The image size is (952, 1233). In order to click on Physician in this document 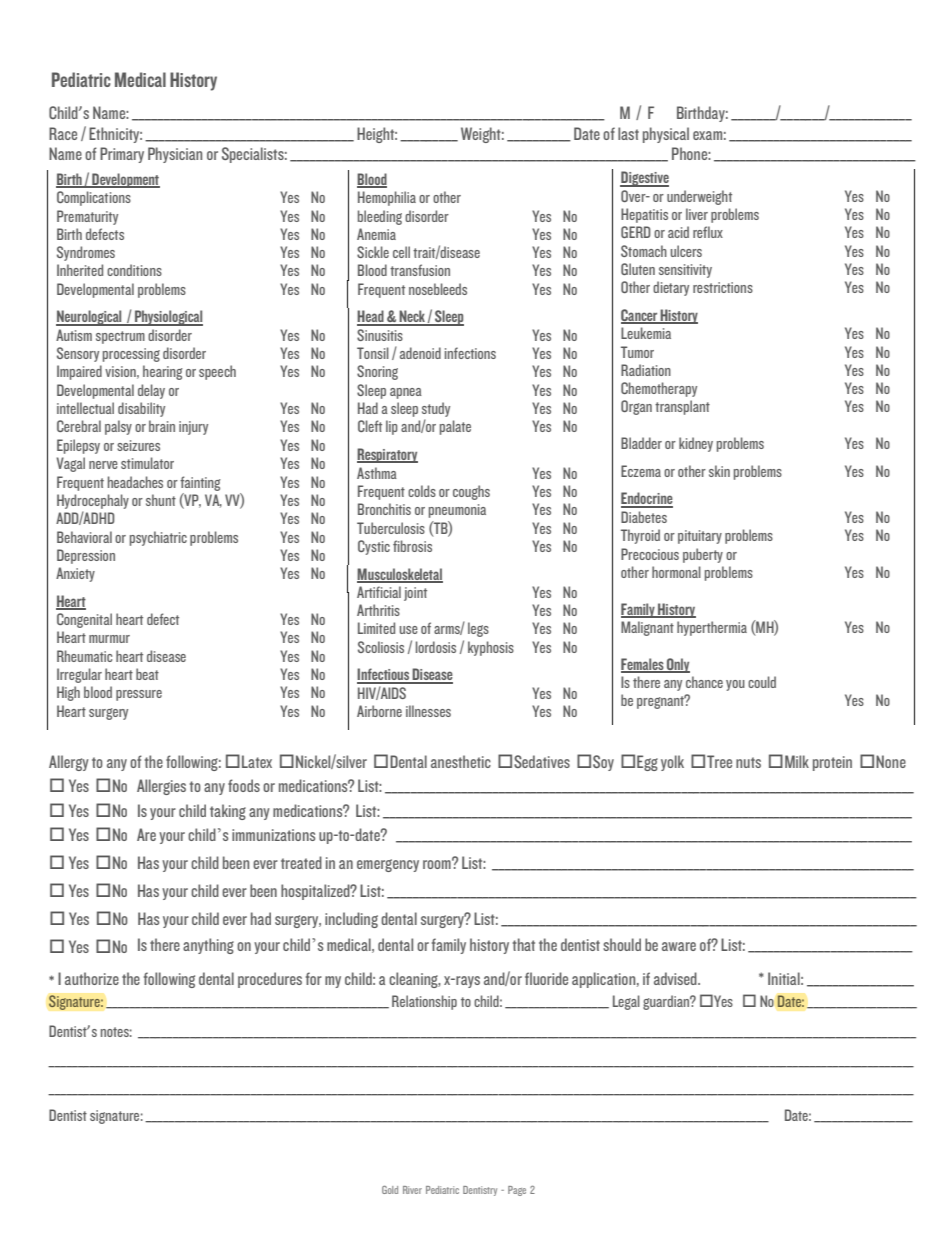, I will do `click(175, 155)`.
